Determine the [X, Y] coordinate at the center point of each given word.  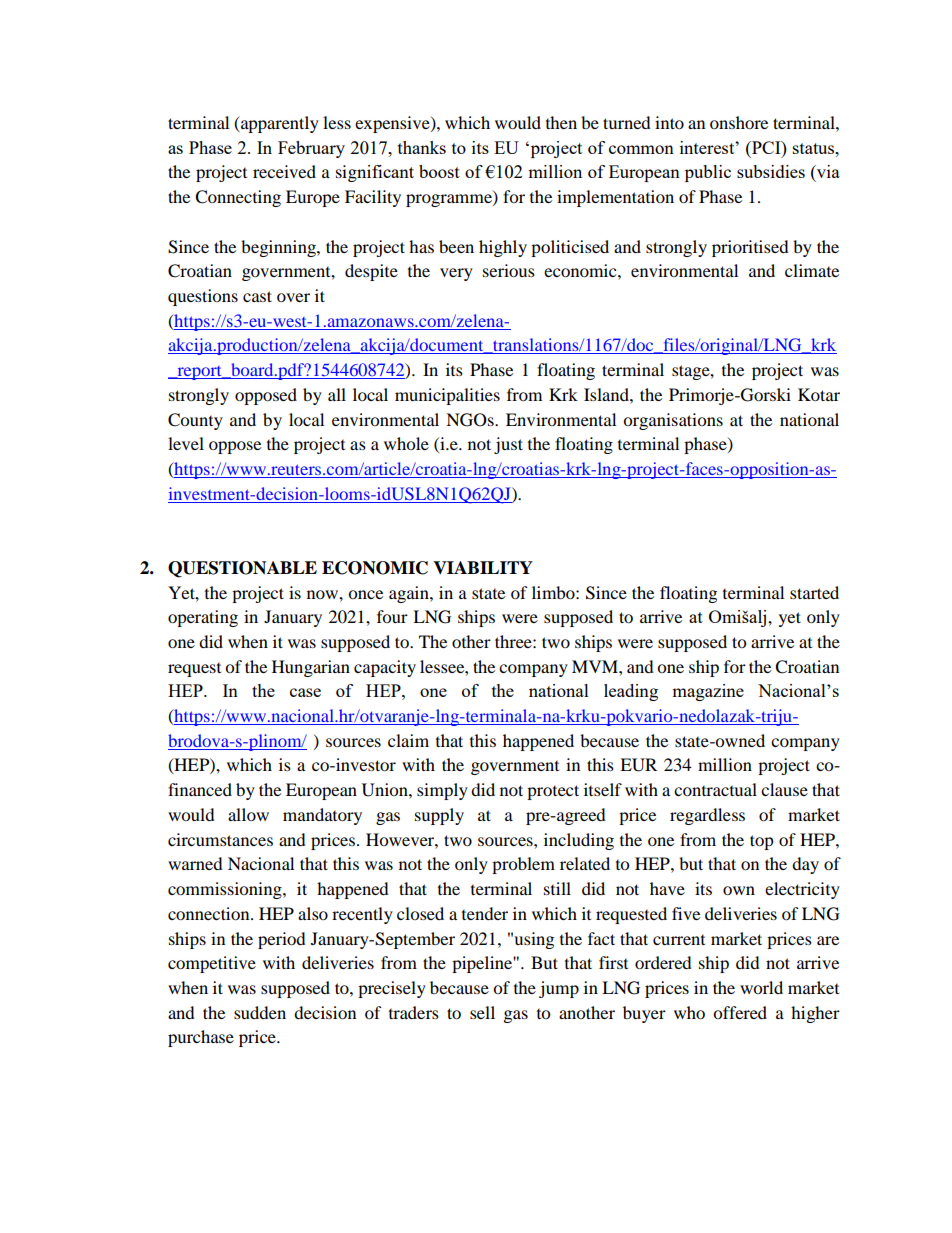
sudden [260, 1012]
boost [439, 171]
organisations [673, 421]
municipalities [447, 396]
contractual [715, 789]
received [284, 171]
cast [257, 296]
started [814, 592]
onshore [739, 122]
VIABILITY [483, 567]
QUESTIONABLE [242, 569]
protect [553, 792]
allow [248, 814]
